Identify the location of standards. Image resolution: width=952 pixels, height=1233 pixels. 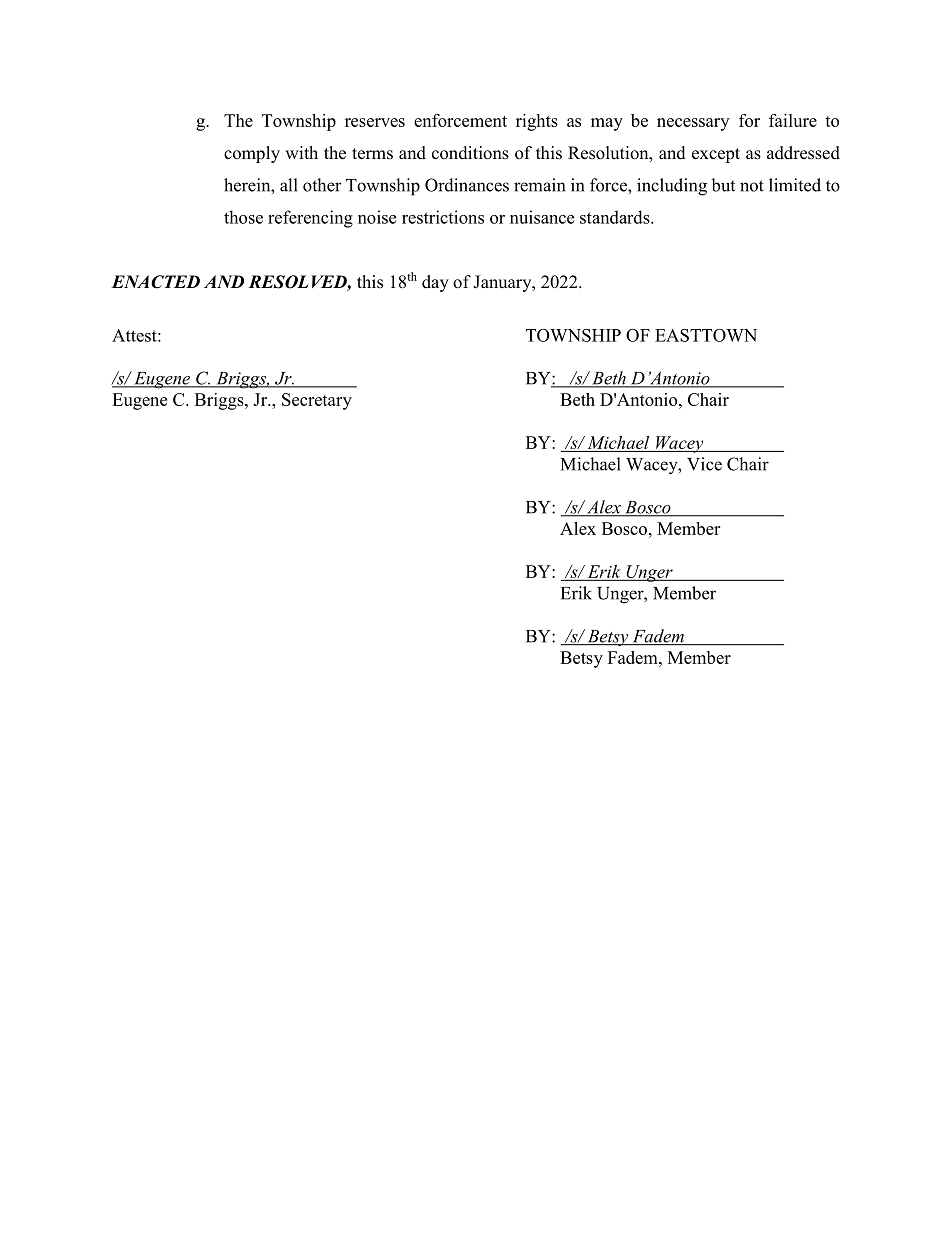
(616, 217).
